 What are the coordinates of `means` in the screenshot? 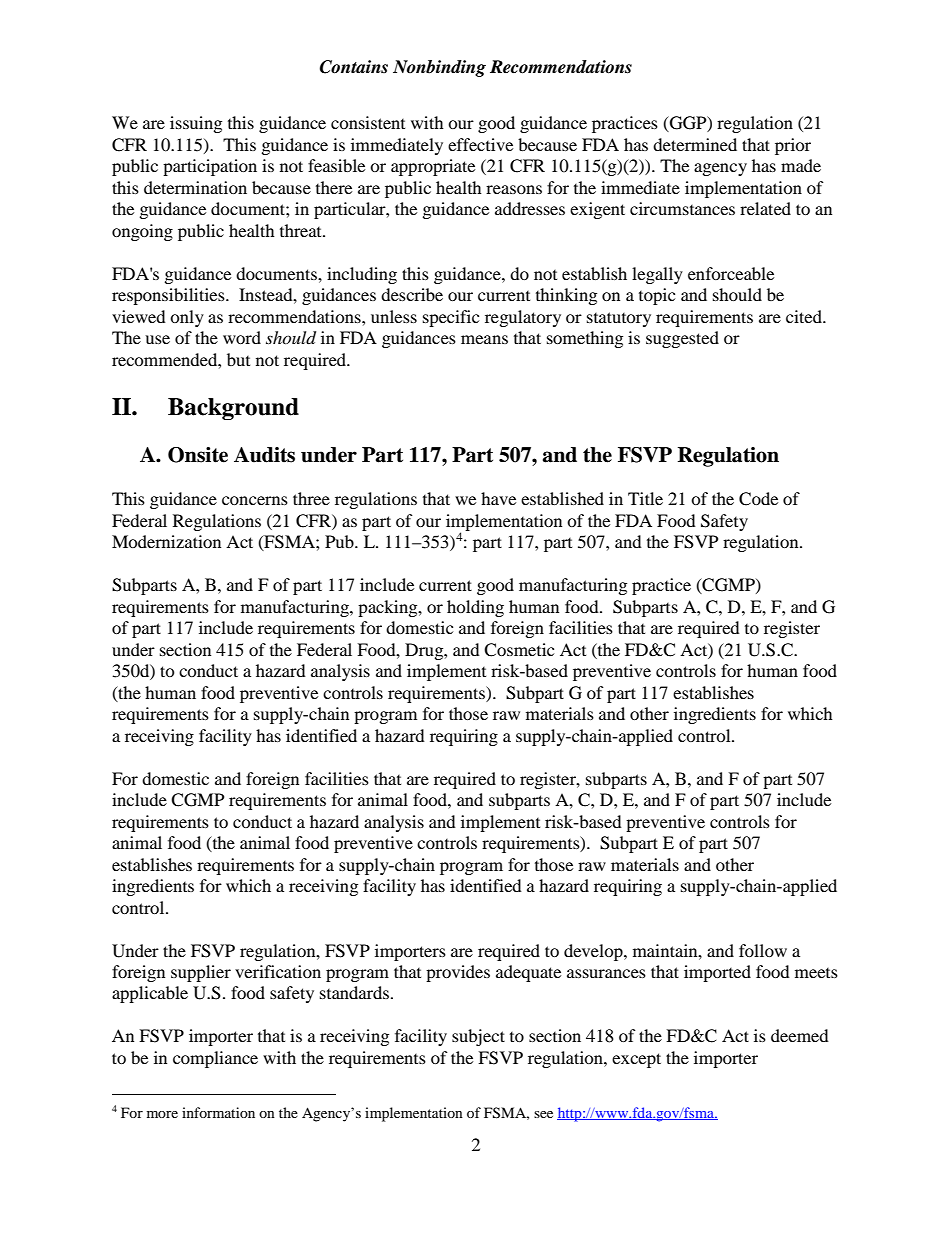 It's located at (484, 339).
